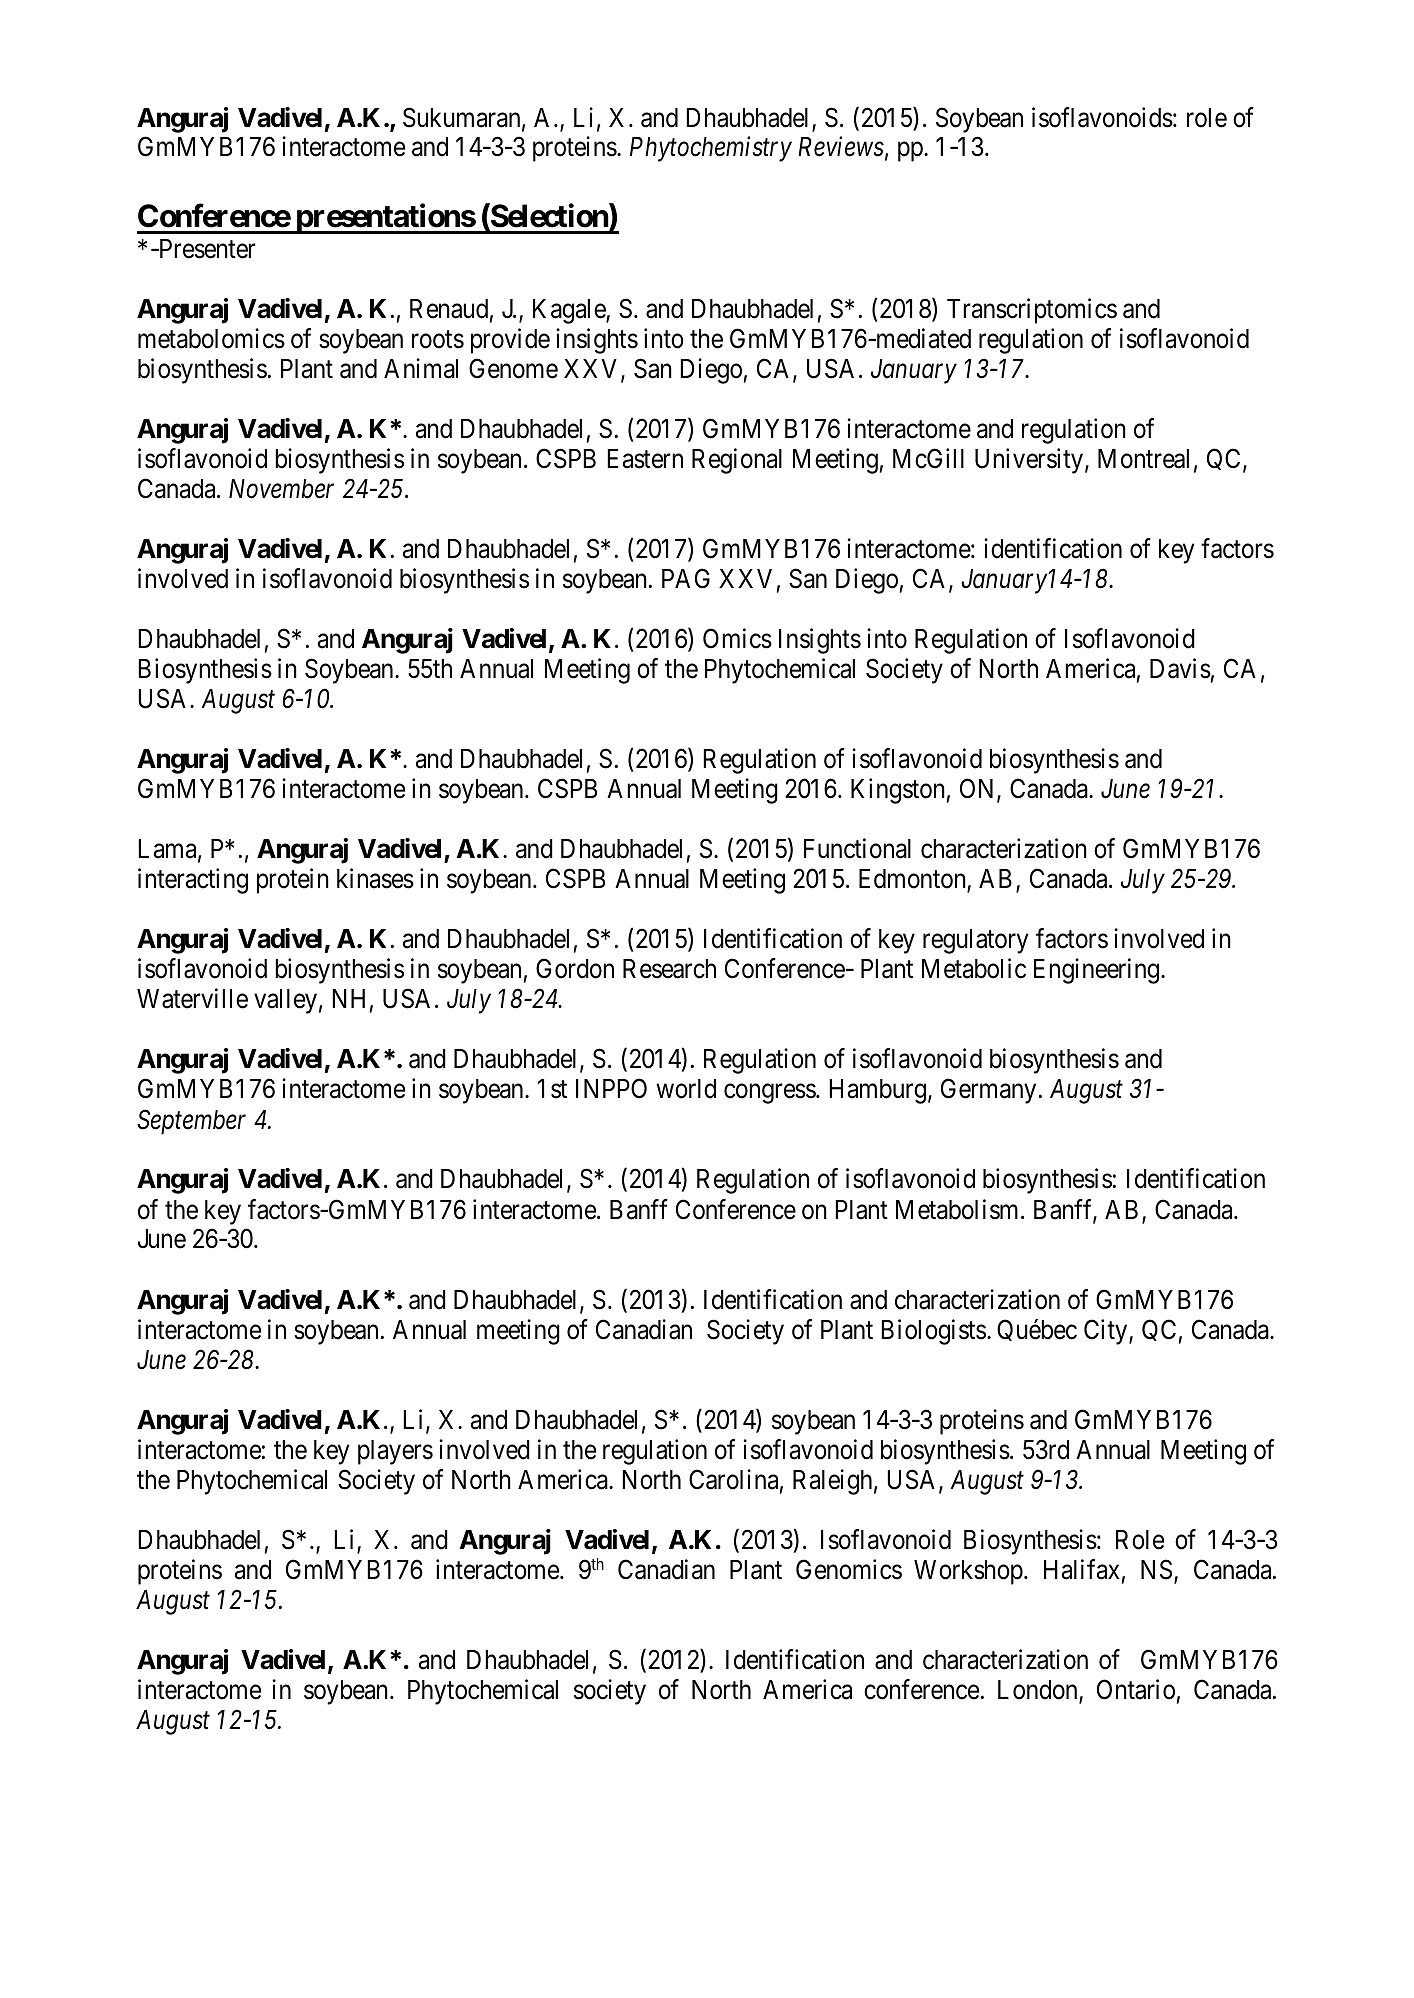 The width and height of the page is (1414, 1998). I want to click on Ontario, so click(1136, 1689).
